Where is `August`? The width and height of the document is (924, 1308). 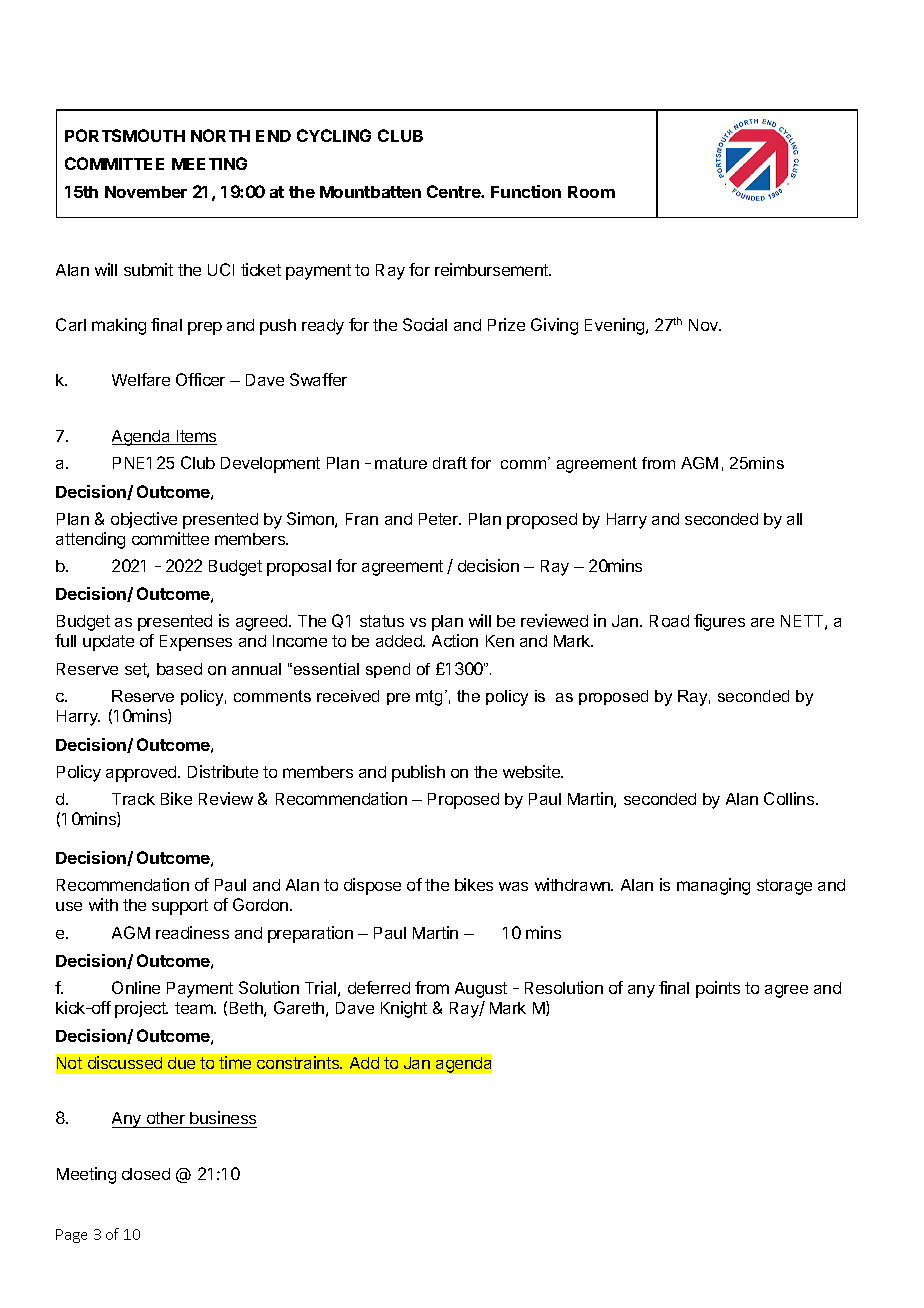
August is located at coordinates (481, 990).
